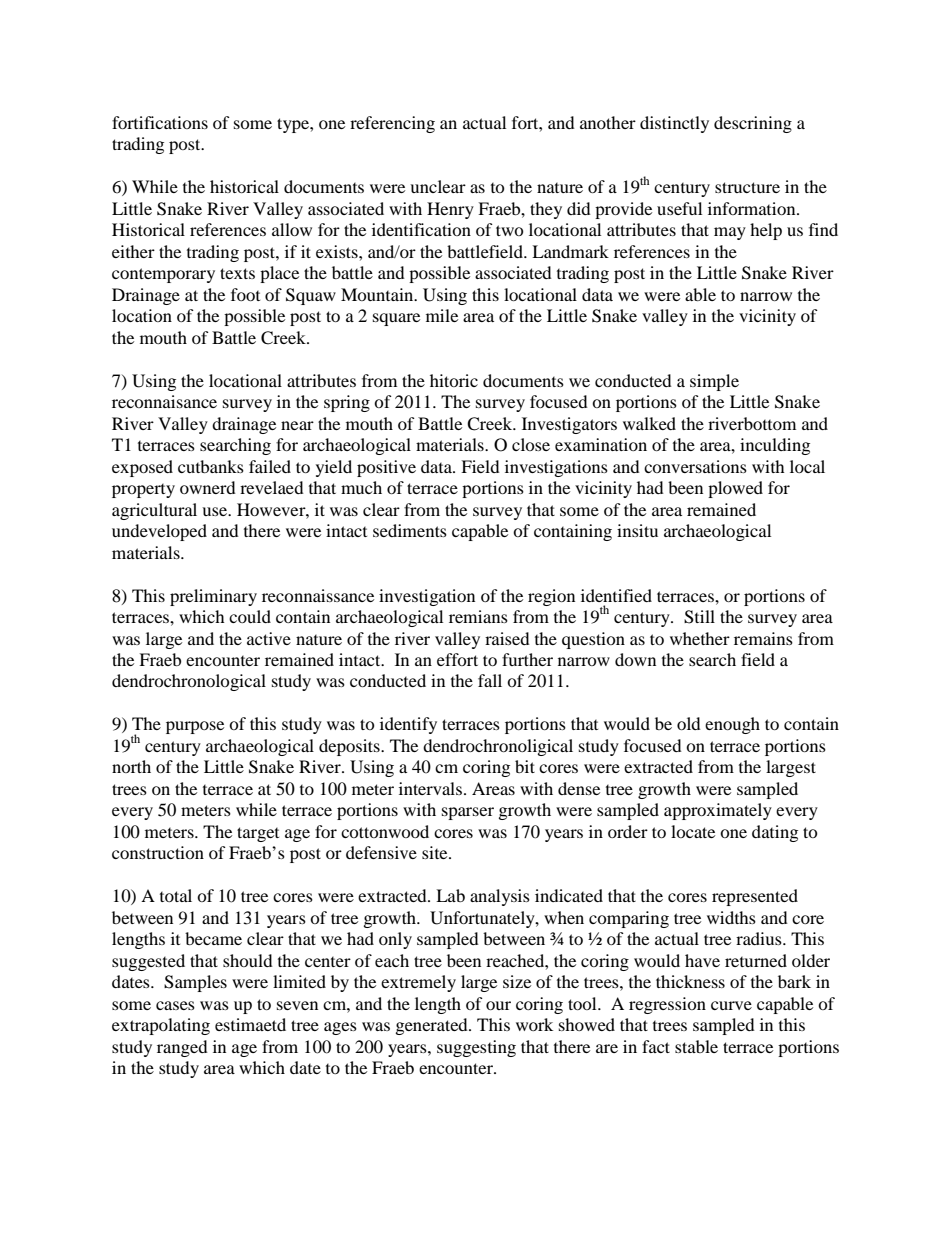 Image resolution: width=952 pixels, height=1233 pixels. What do you see at coordinates (270, 466) in the screenshot?
I see `failed` at bounding box center [270, 466].
